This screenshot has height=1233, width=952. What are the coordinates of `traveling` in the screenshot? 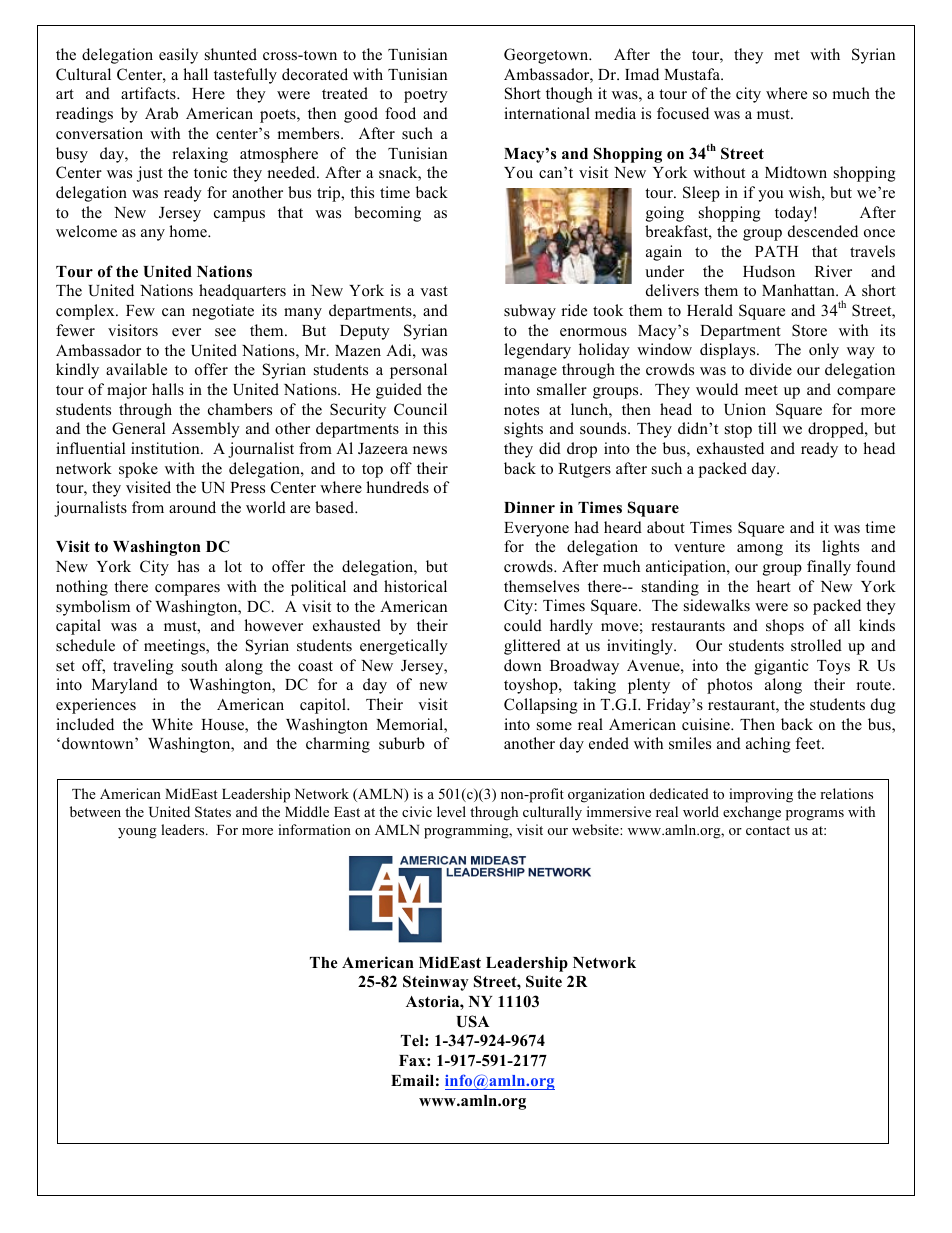 It's located at (143, 667).
